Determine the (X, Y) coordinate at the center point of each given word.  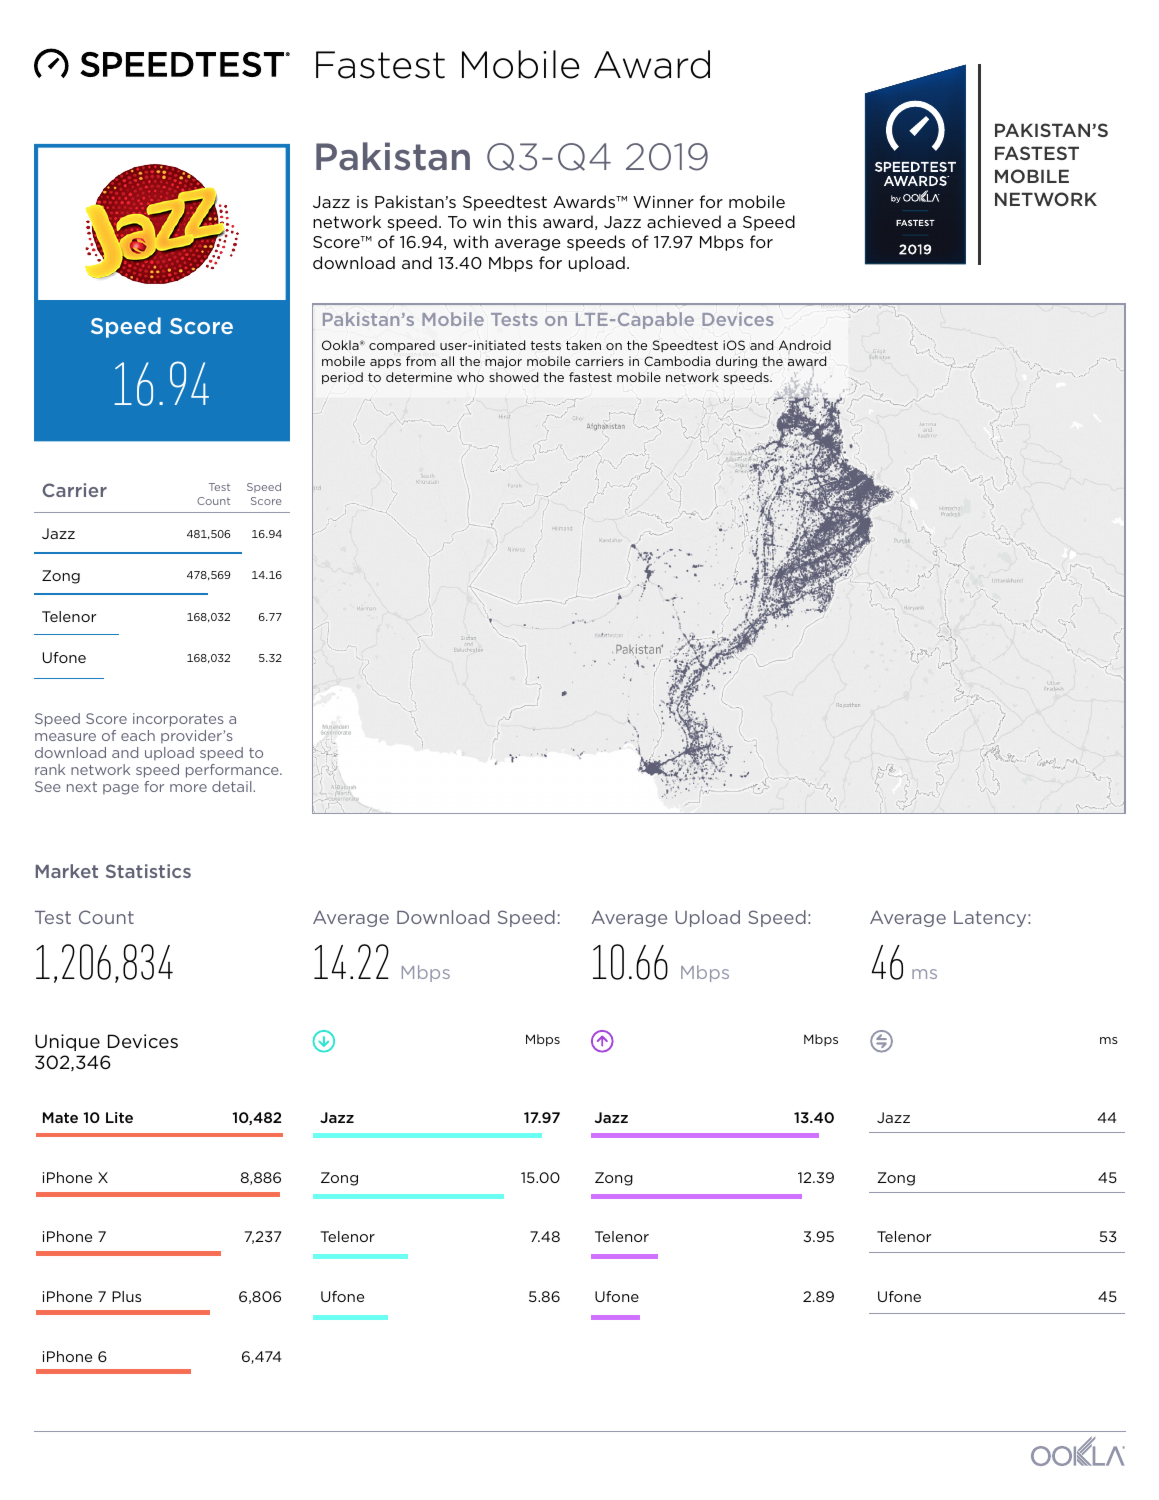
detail (233, 786)
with (470, 241)
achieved (684, 221)
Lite (119, 1117)
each (138, 735)
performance (233, 771)
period (342, 378)
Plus (126, 1296)
